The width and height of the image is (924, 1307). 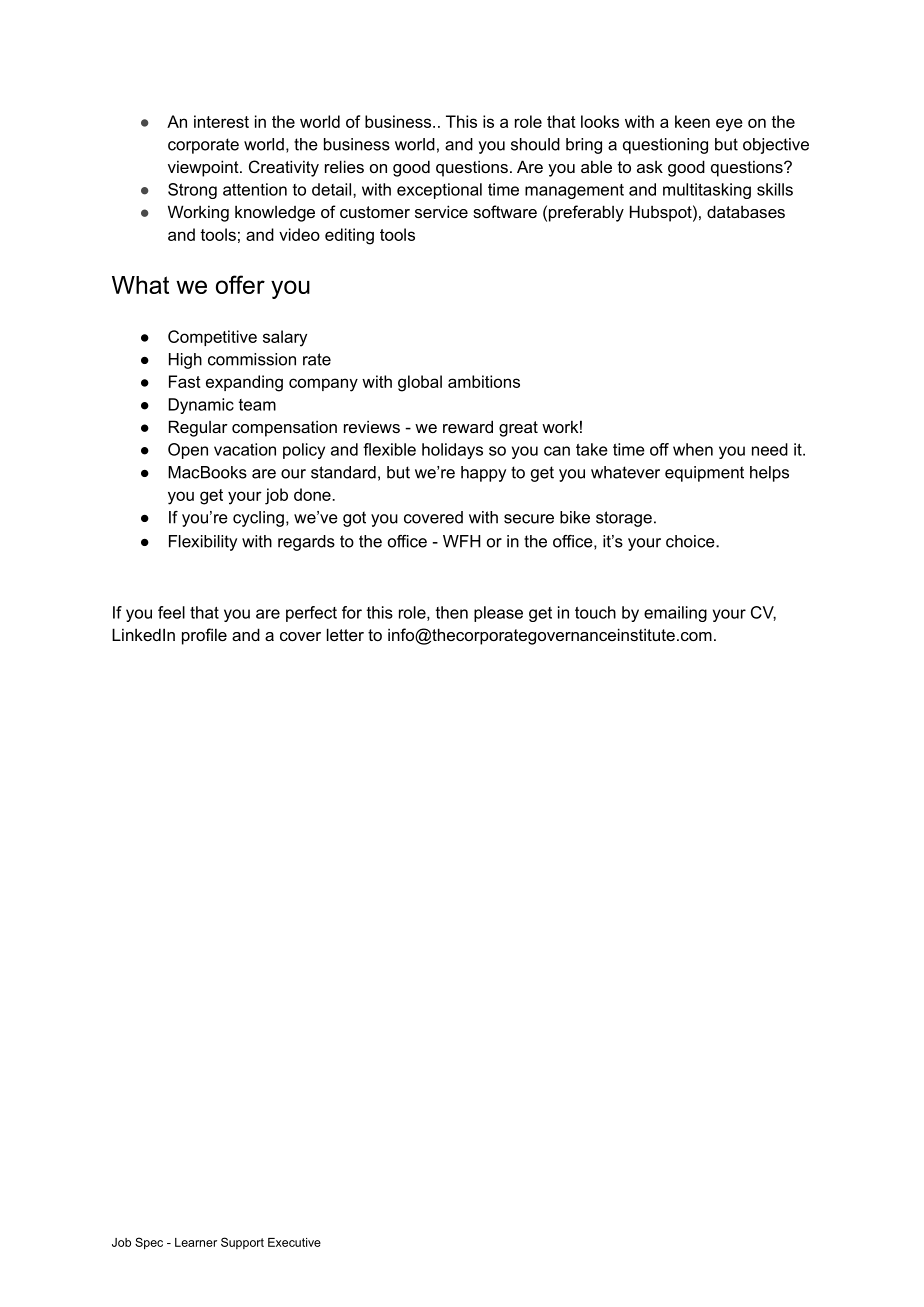 I want to click on questioning, so click(x=665, y=146).
